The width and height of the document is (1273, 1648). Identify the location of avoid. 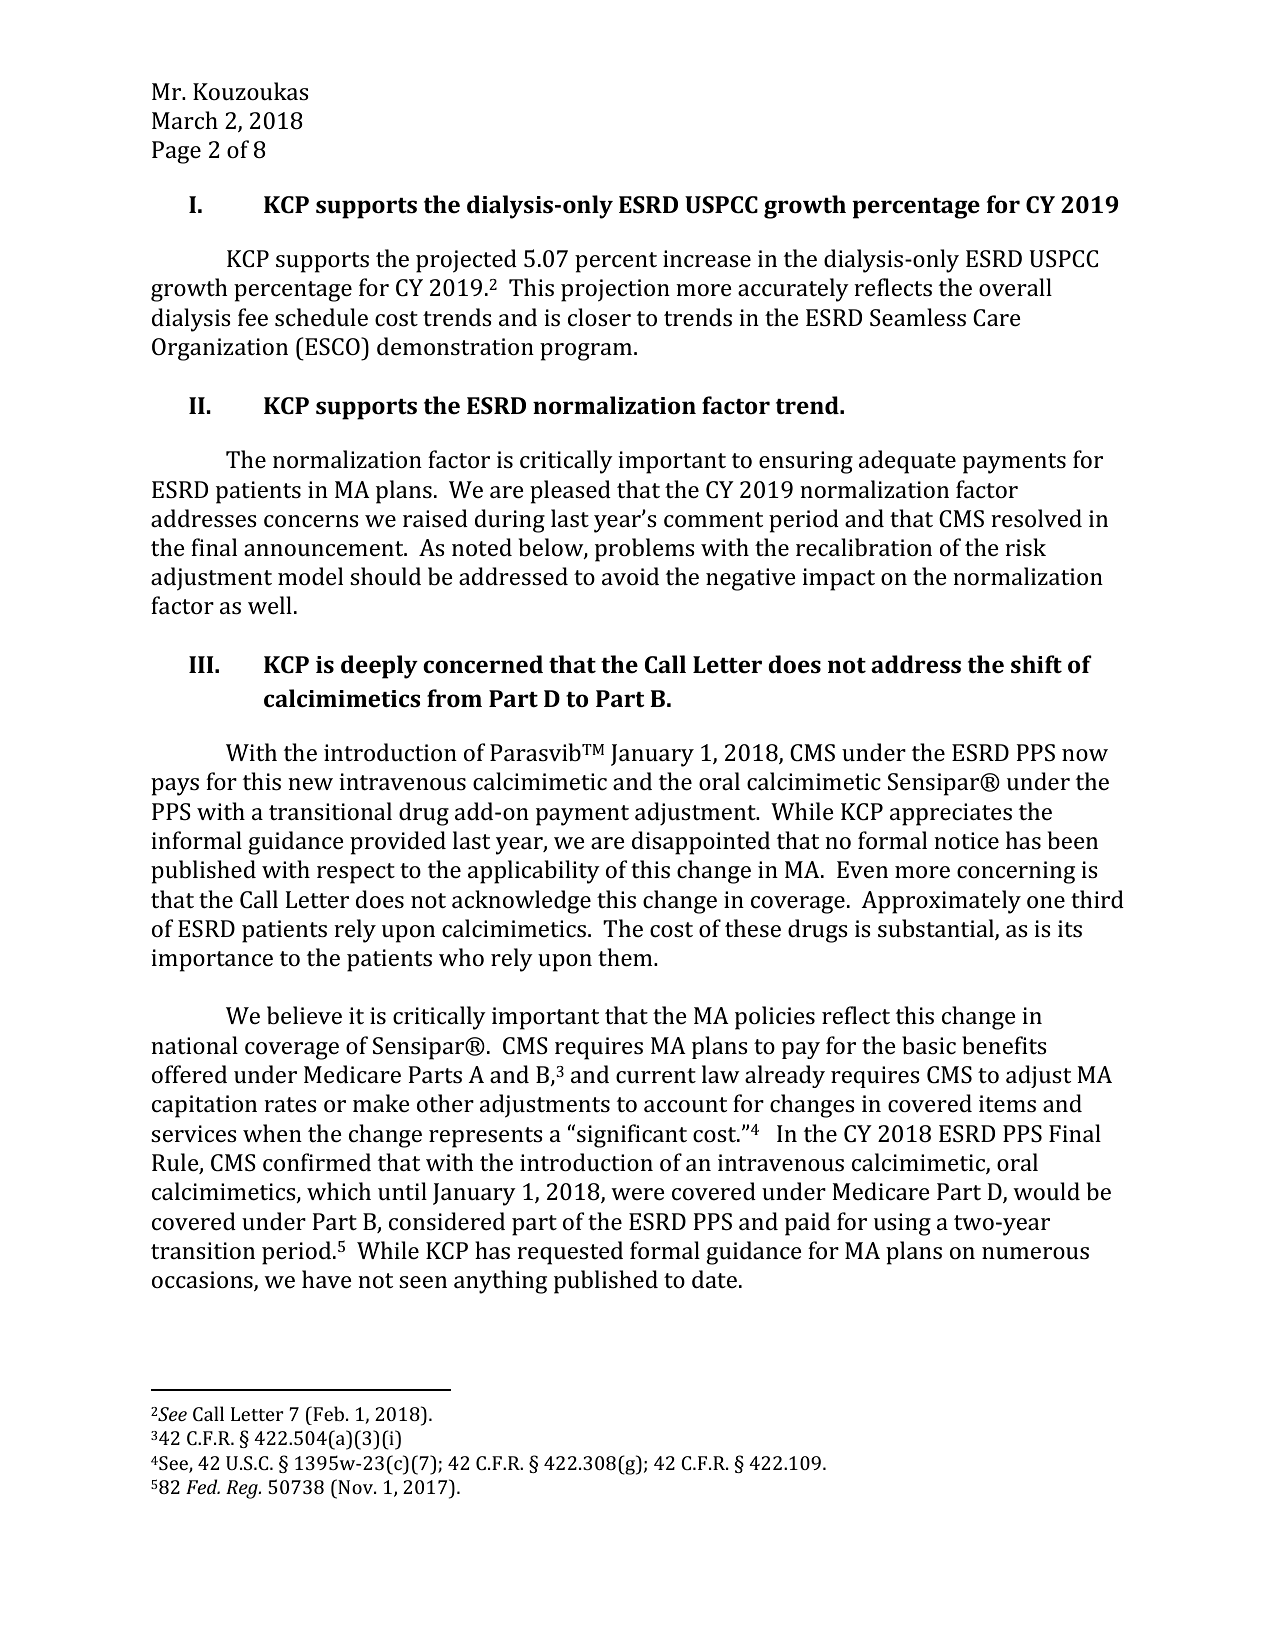
(630, 576).
